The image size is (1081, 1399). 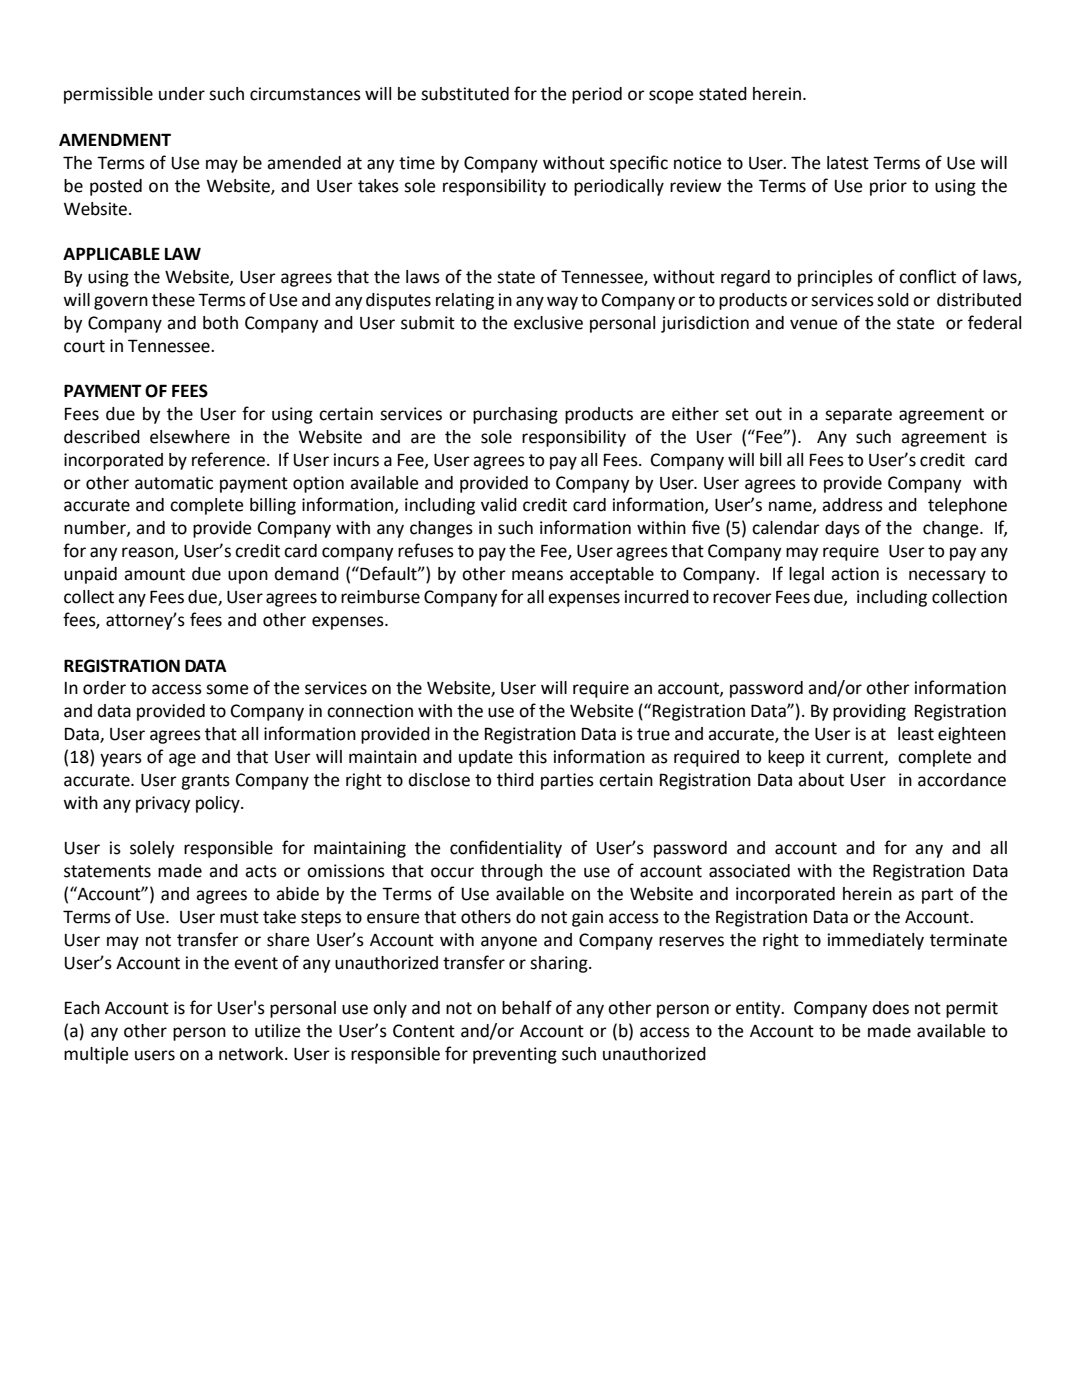 I want to click on behalf, so click(x=527, y=1007).
